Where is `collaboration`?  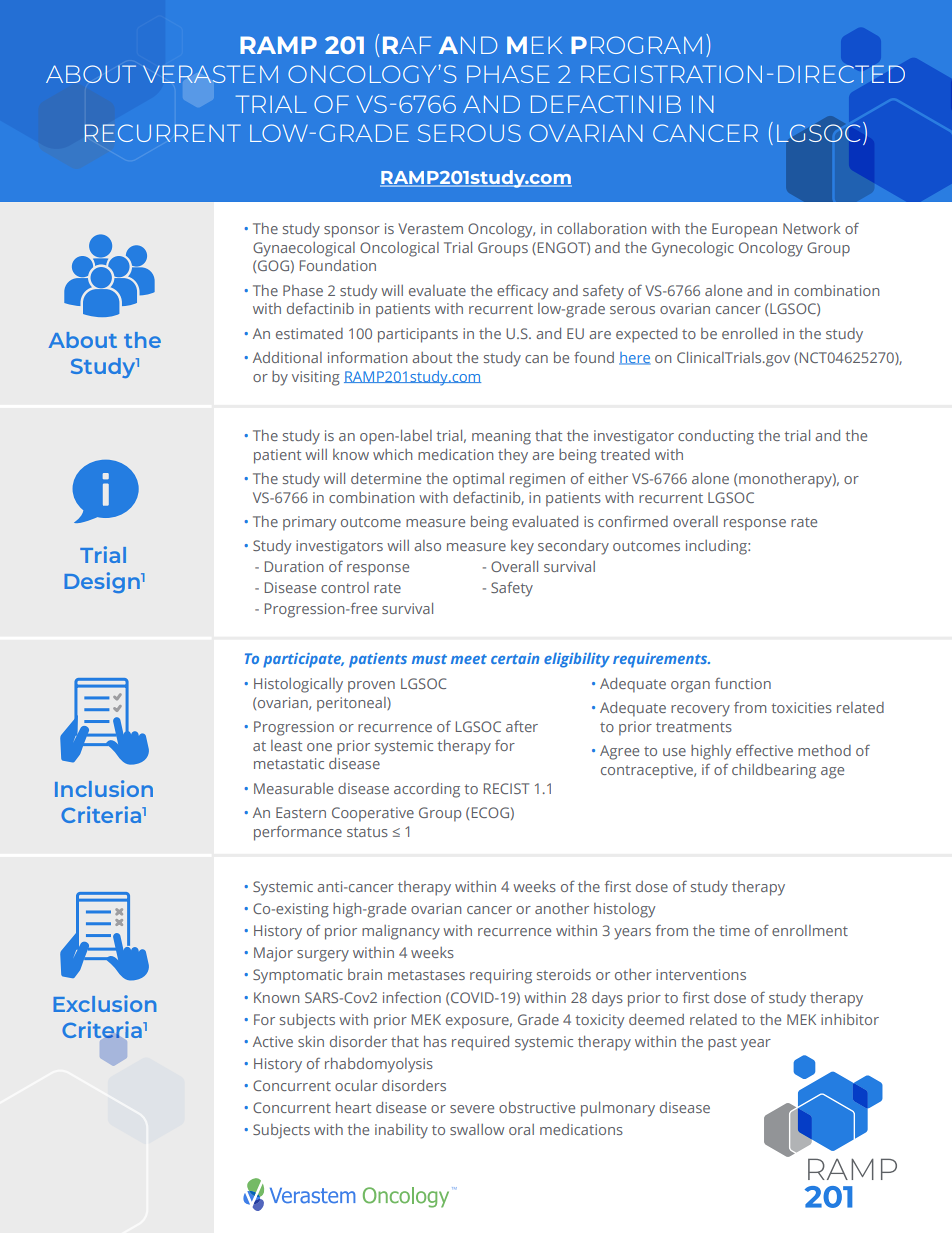
collaboration is located at coordinates (601, 228).
